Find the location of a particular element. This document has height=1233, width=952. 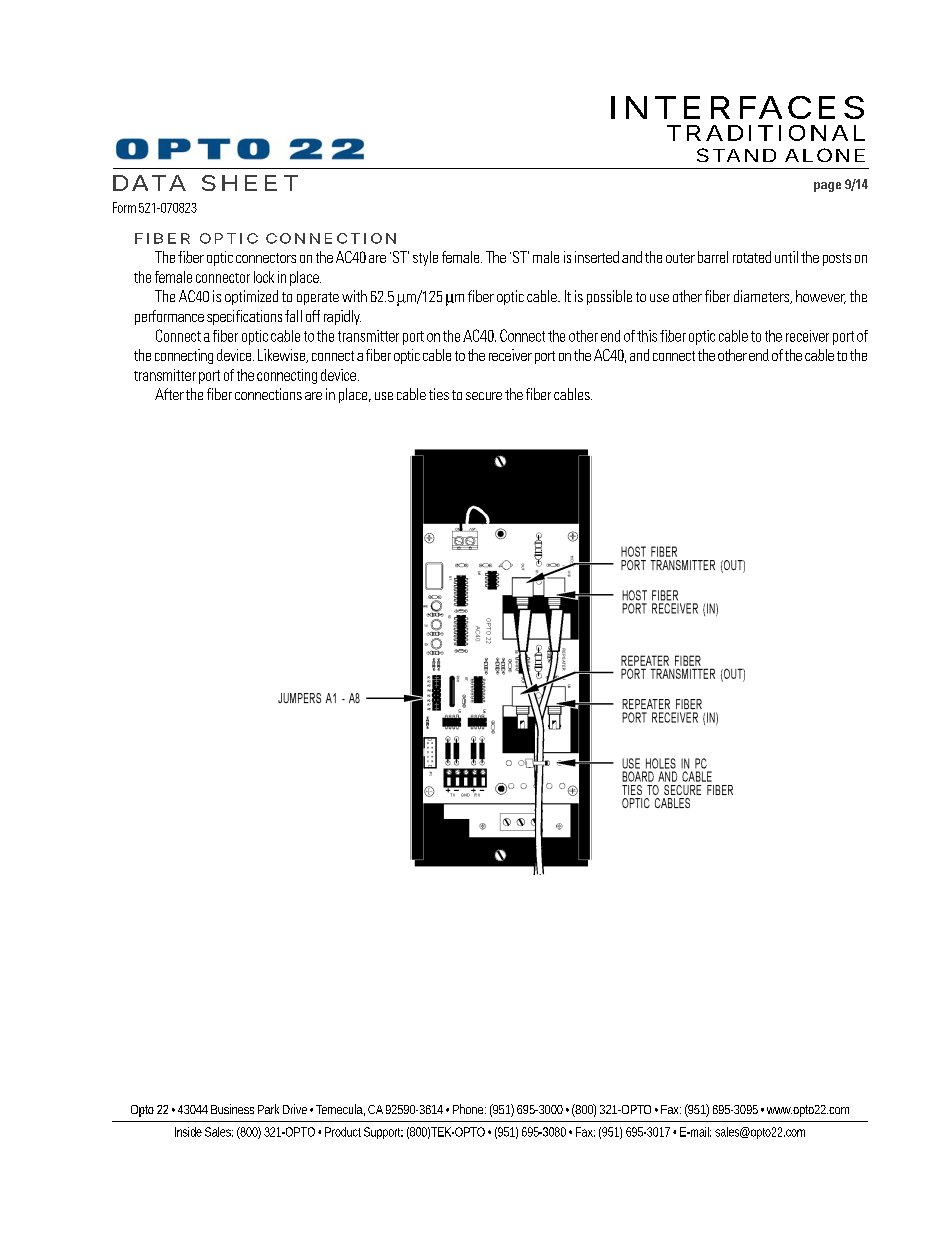

DATA is located at coordinates (149, 183).
